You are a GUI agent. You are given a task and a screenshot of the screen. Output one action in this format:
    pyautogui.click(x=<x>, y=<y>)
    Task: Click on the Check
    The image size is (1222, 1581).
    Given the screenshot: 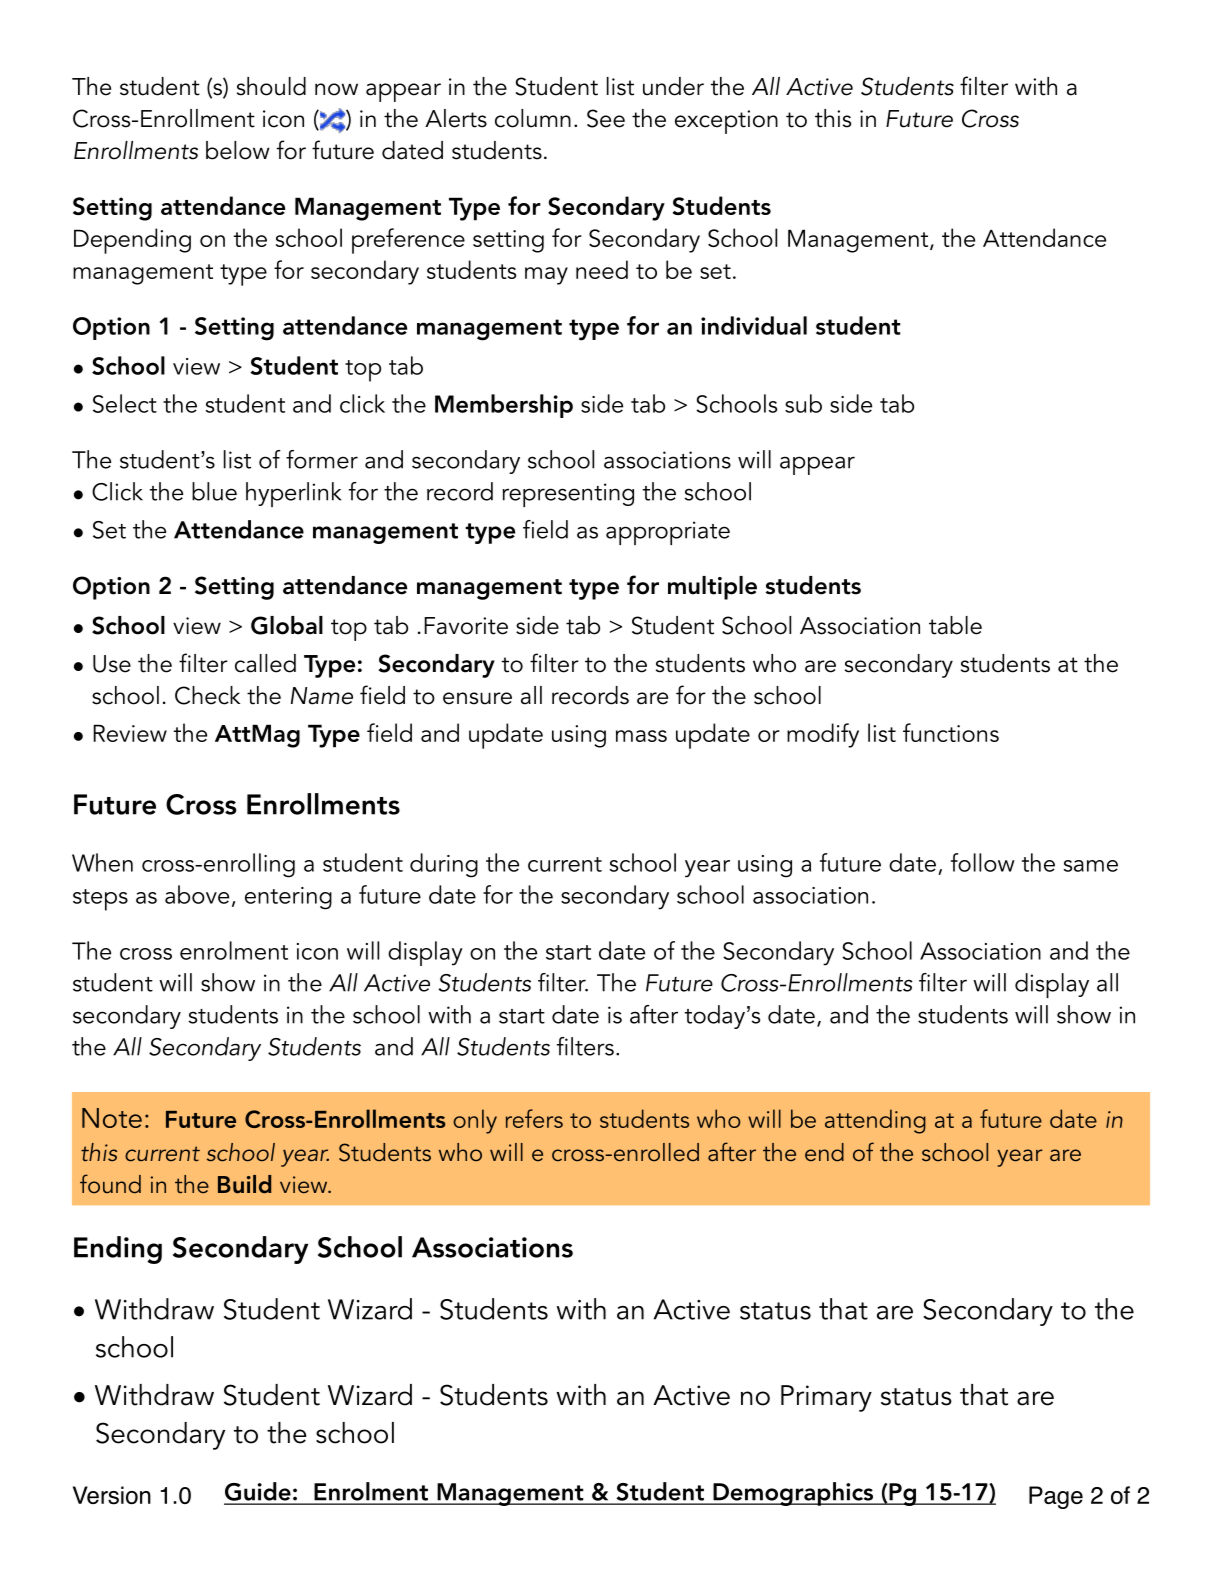 What is the action you would take?
    pyautogui.click(x=207, y=695)
